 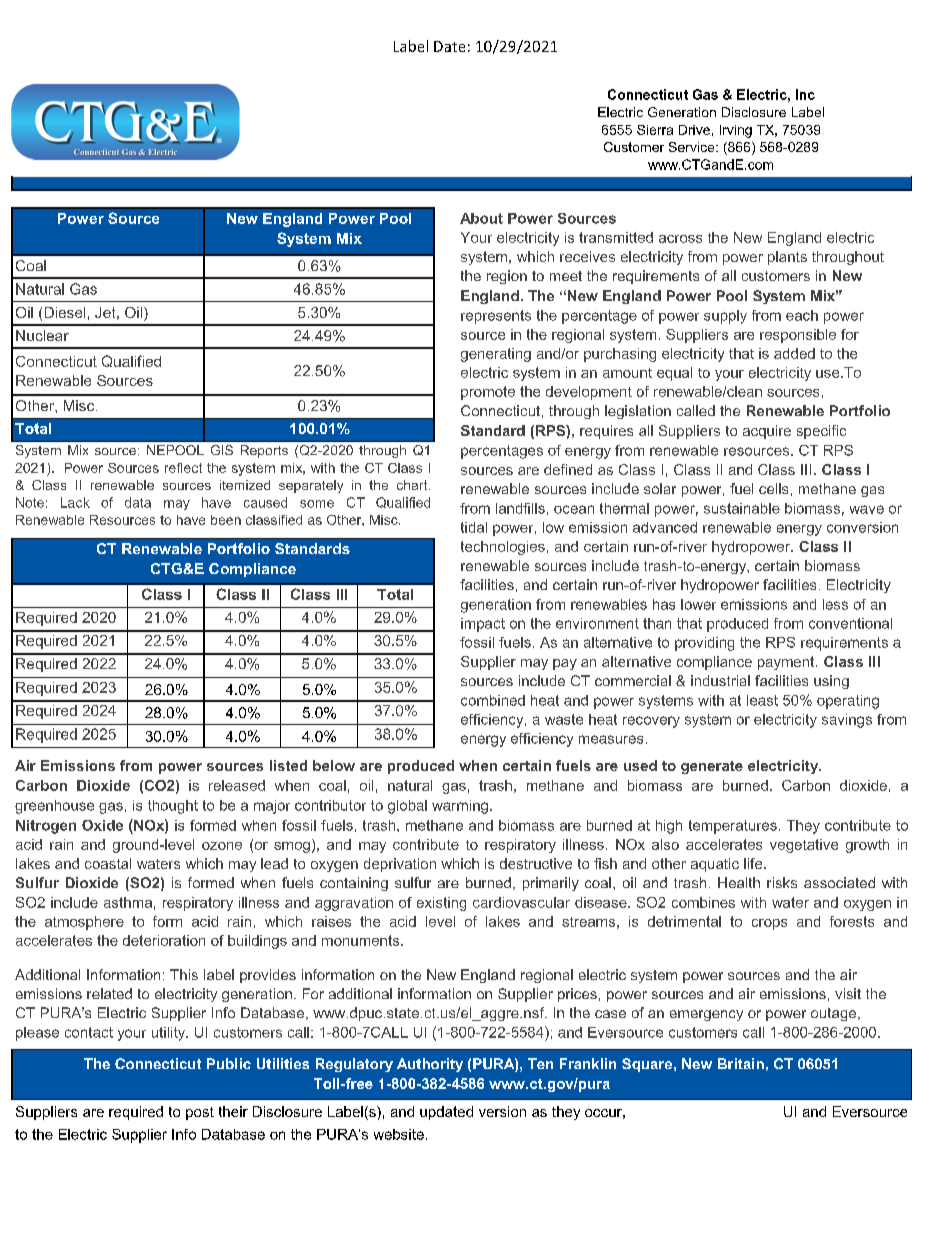 I want to click on post, so click(x=200, y=1113).
